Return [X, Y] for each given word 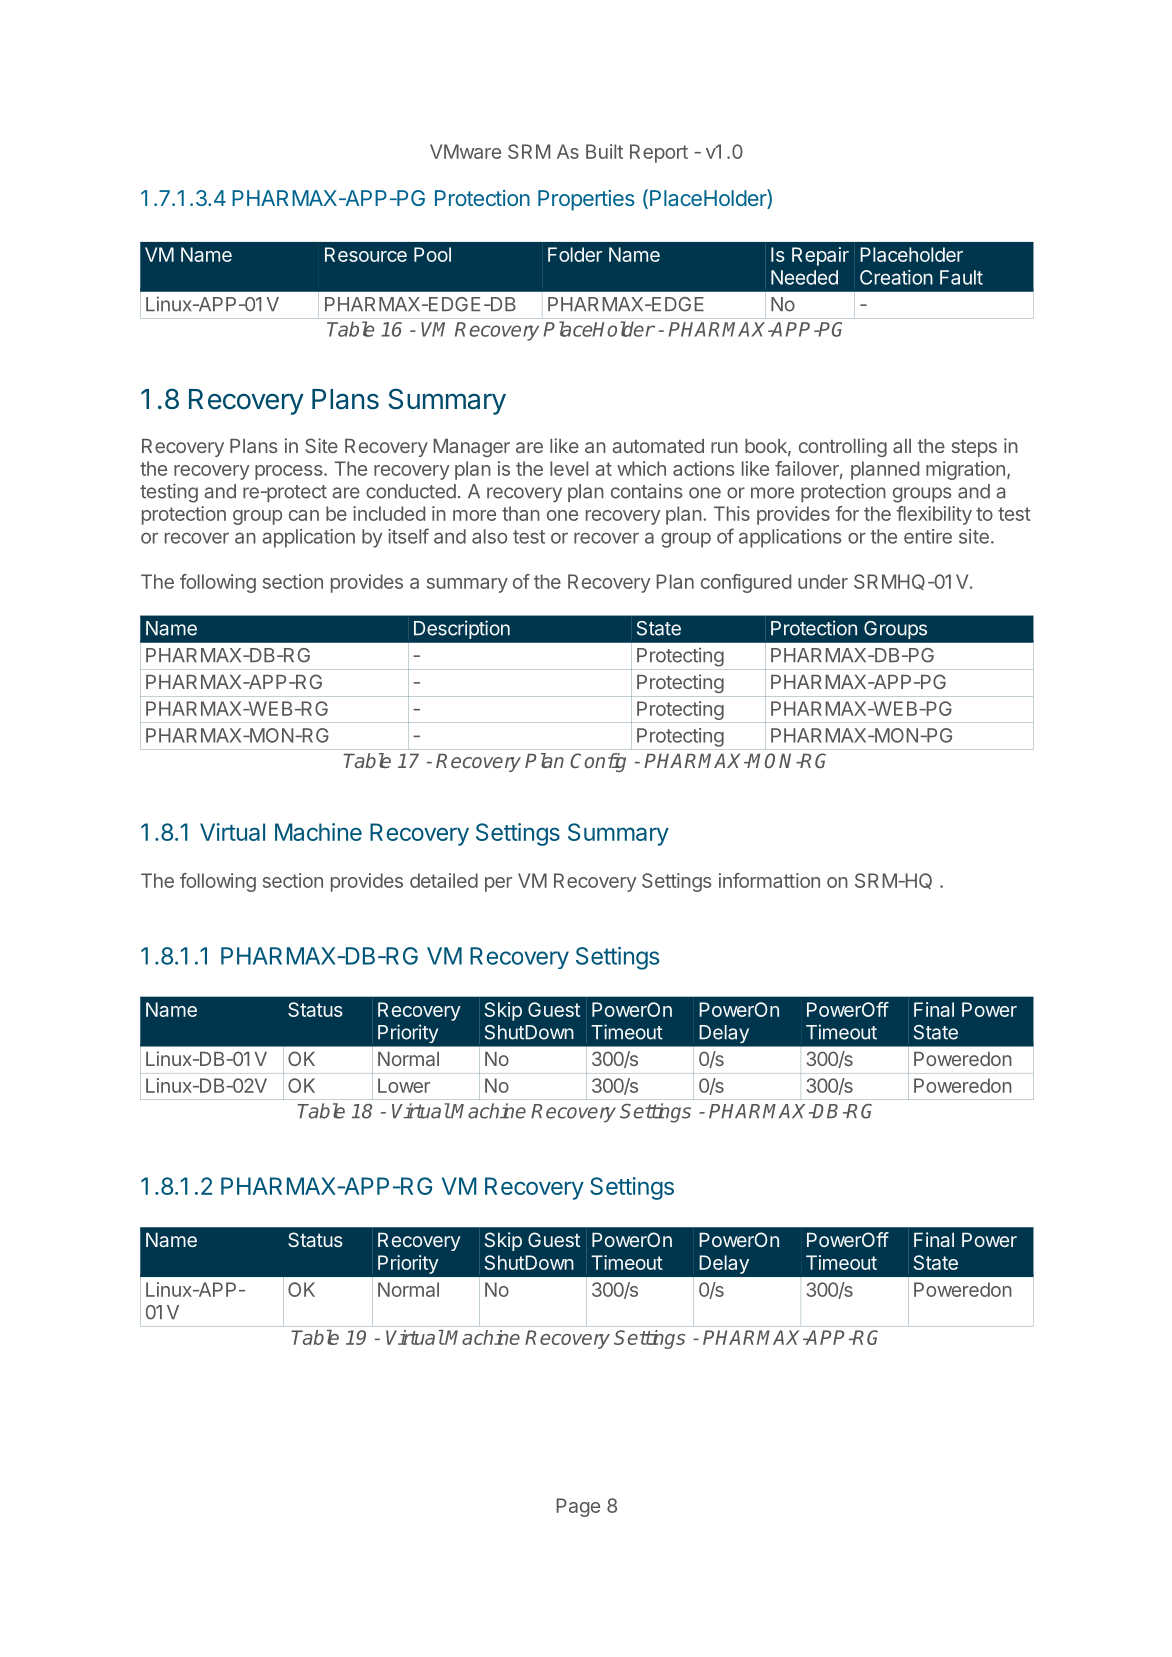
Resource [366, 254]
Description [462, 629]
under [823, 581]
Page [578, 1507]
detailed [444, 880]
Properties [586, 200]
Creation [896, 277]
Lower [404, 1085]
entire [928, 536]
